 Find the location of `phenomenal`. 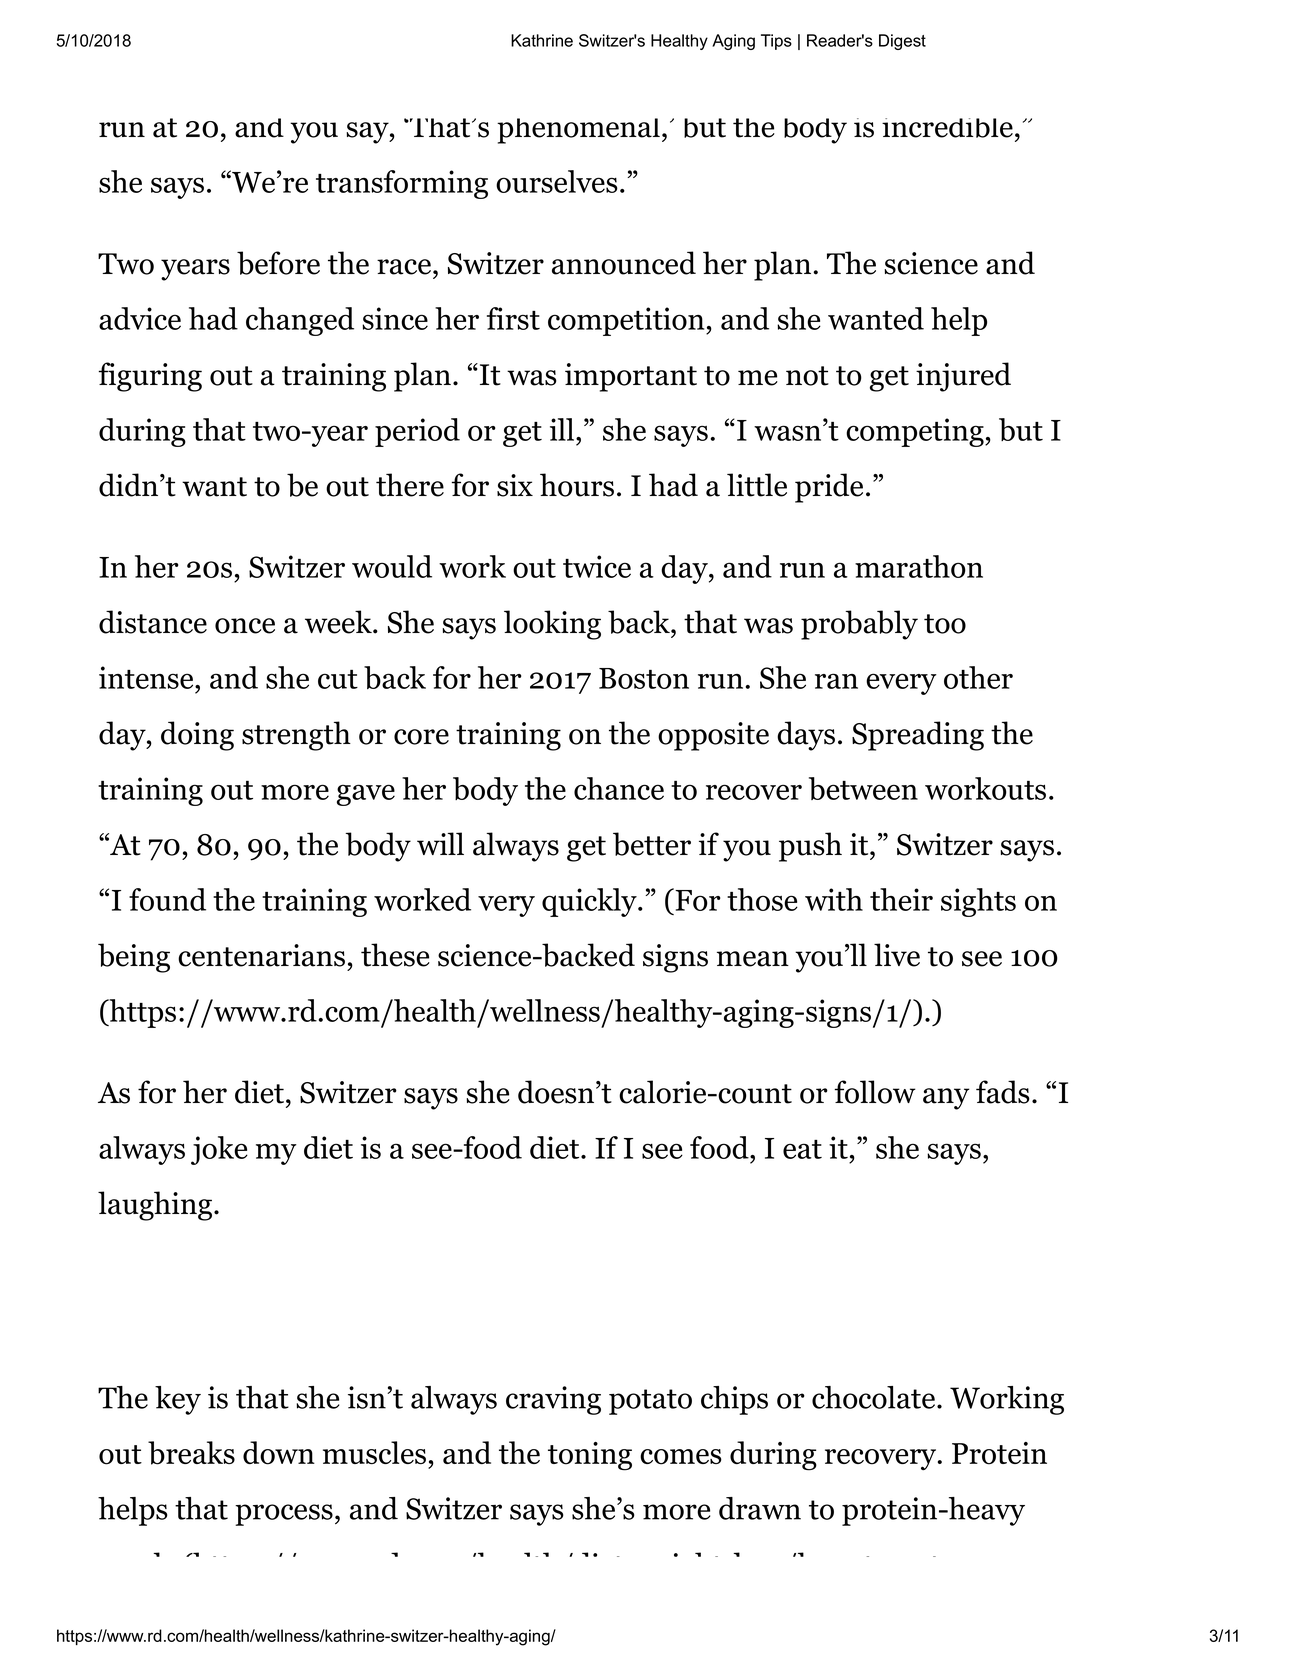

phenomenal is located at coordinates (578, 131).
